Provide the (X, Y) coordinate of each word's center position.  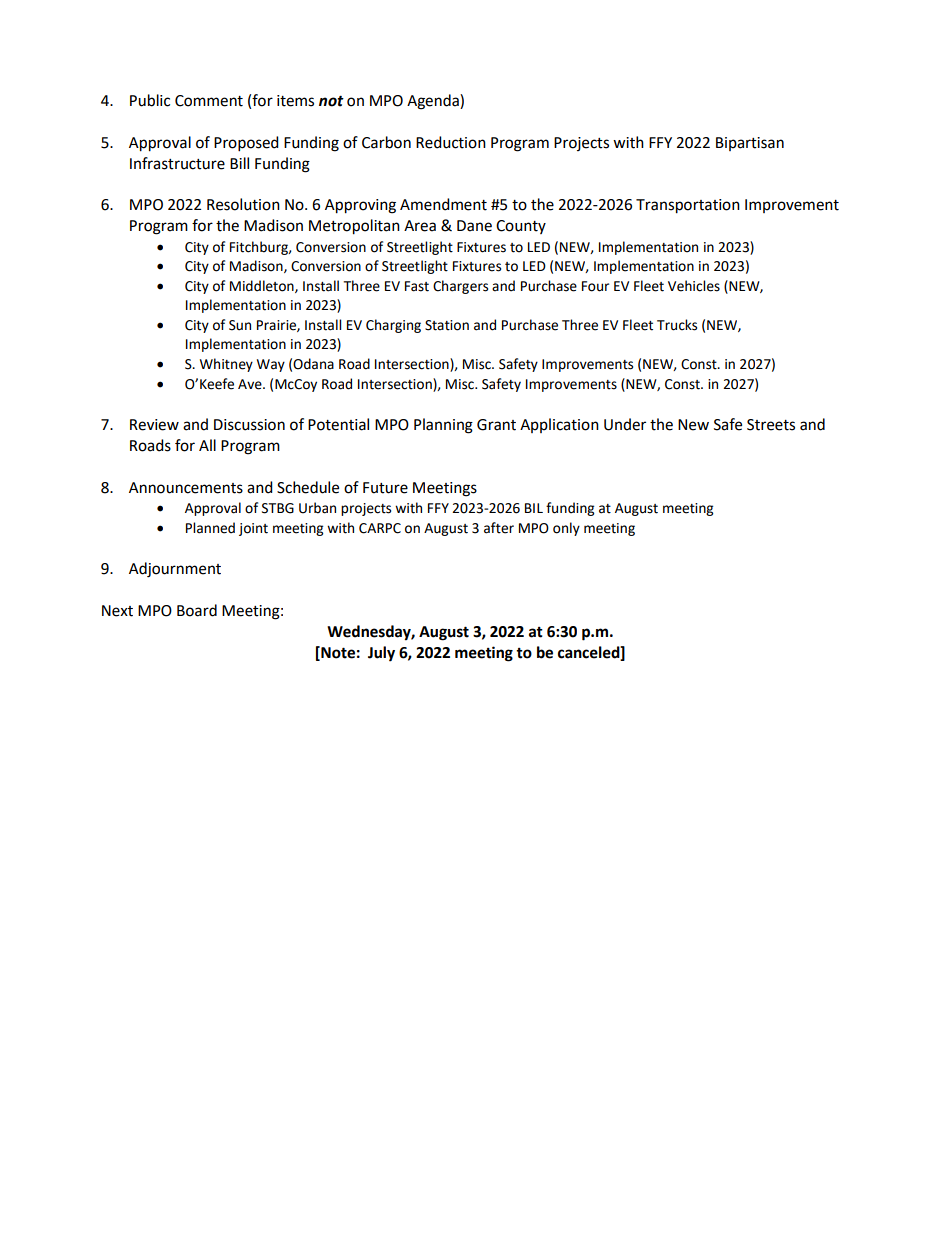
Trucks (677, 325)
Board (197, 610)
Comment (209, 101)
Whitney (226, 365)
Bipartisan (750, 144)
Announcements (186, 488)
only (566, 529)
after (499, 528)
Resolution (243, 204)
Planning (443, 426)
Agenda (434, 102)
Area (420, 226)
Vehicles (694, 286)
